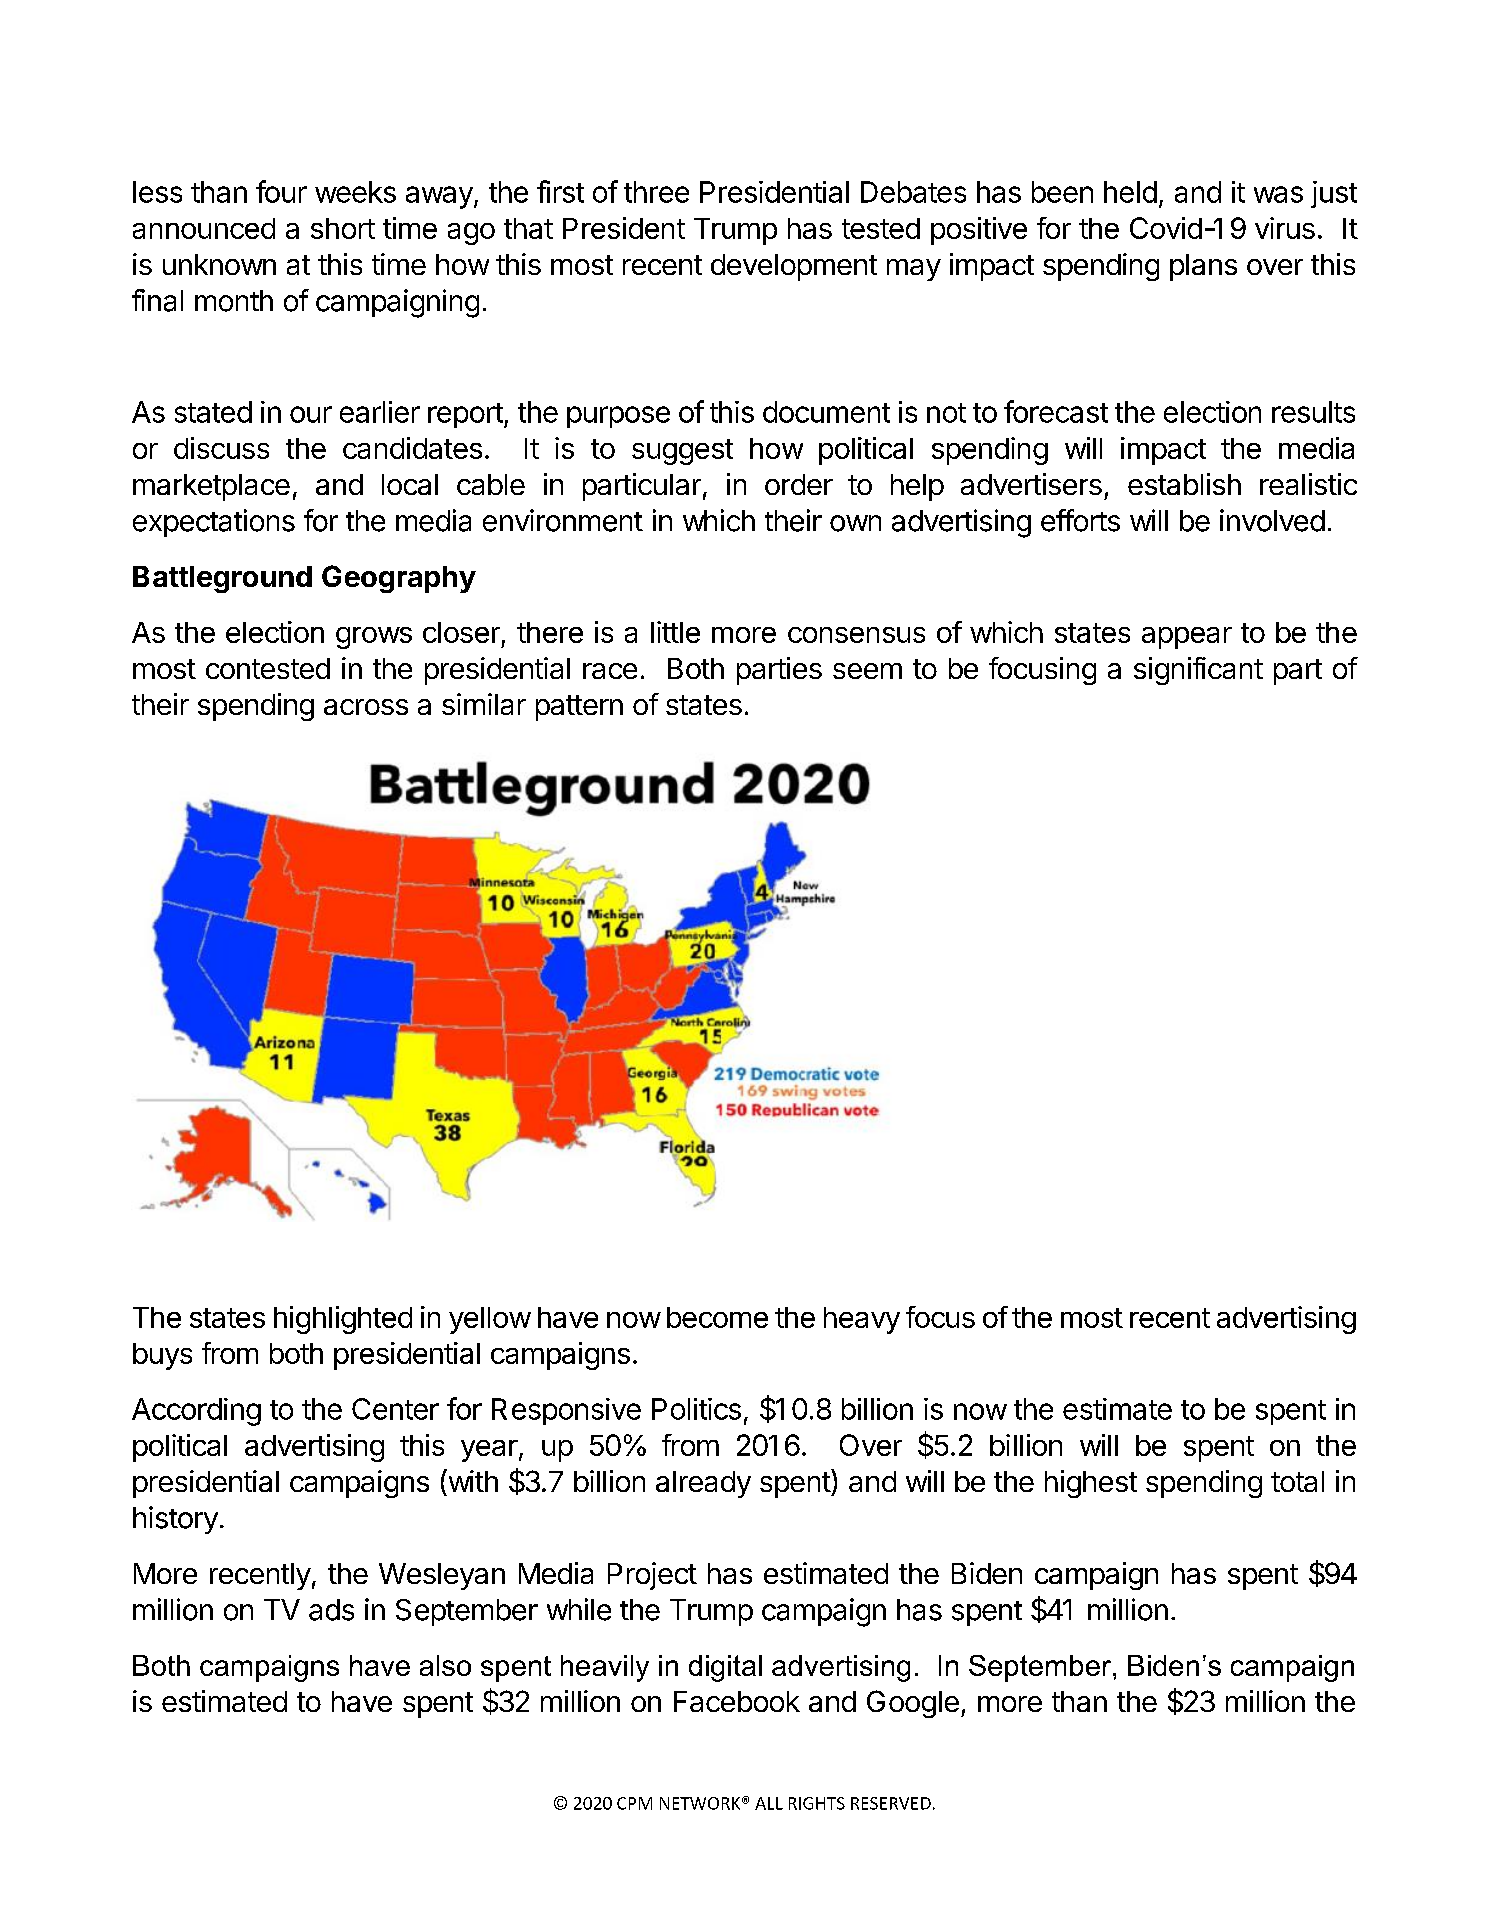 This screenshot has width=1488, height=1926. What do you see at coordinates (343, 228) in the screenshot?
I see `short` at bounding box center [343, 228].
